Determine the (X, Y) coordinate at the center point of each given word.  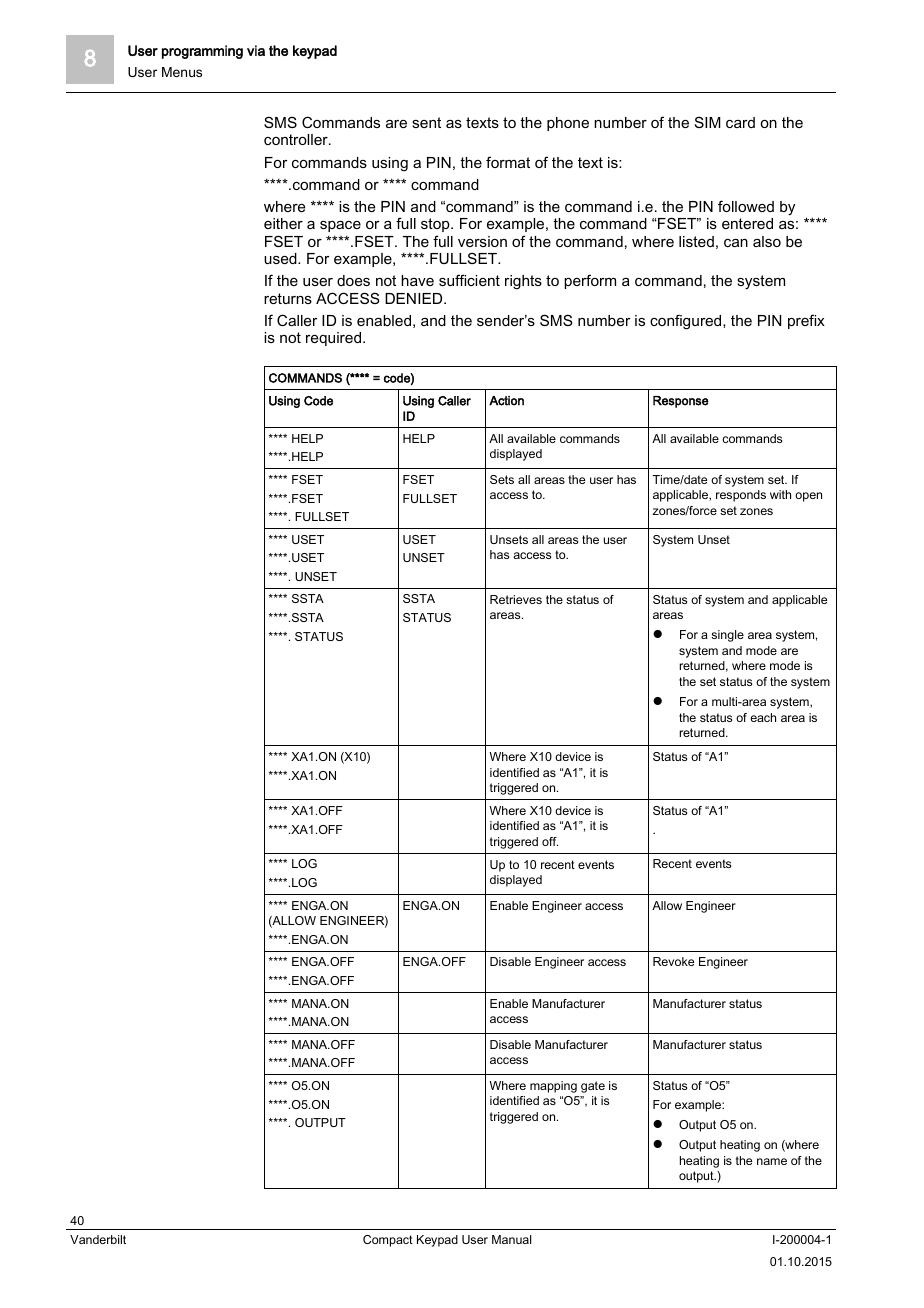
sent (426, 122)
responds (741, 496)
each (763, 717)
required (333, 339)
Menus (182, 72)
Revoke (673, 961)
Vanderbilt (98, 1239)
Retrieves (516, 599)
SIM (708, 122)
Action (506, 401)
